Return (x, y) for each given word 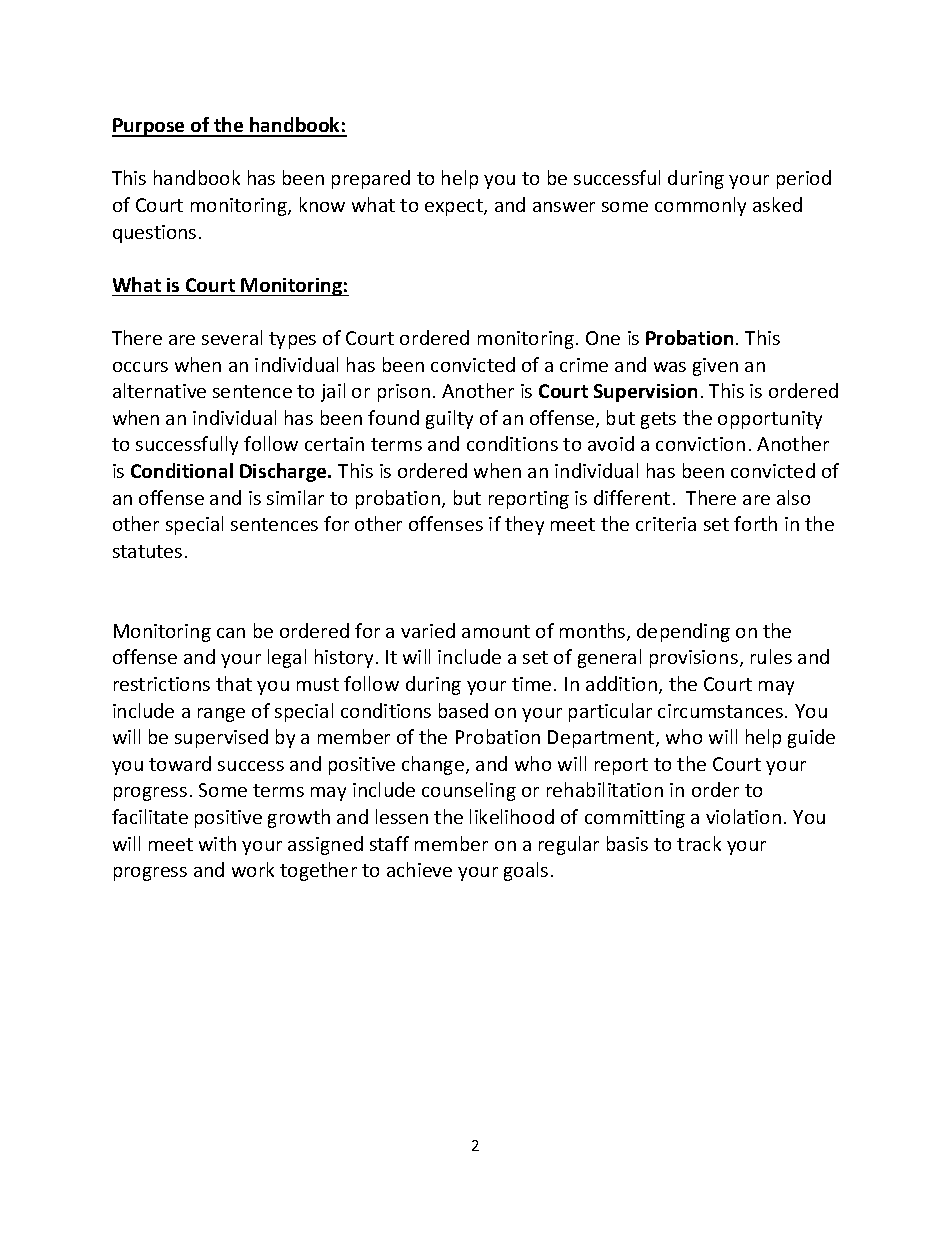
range (221, 715)
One (603, 338)
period (804, 179)
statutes (147, 551)
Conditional (182, 470)
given (715, 367)
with (217, 843)
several (232, 337)
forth (755, 523)
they (524, 525)
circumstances (720, 711)
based (463, 710)
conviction (700, 444)
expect (455, 207)
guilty (449, 419)
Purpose (149, 127)
